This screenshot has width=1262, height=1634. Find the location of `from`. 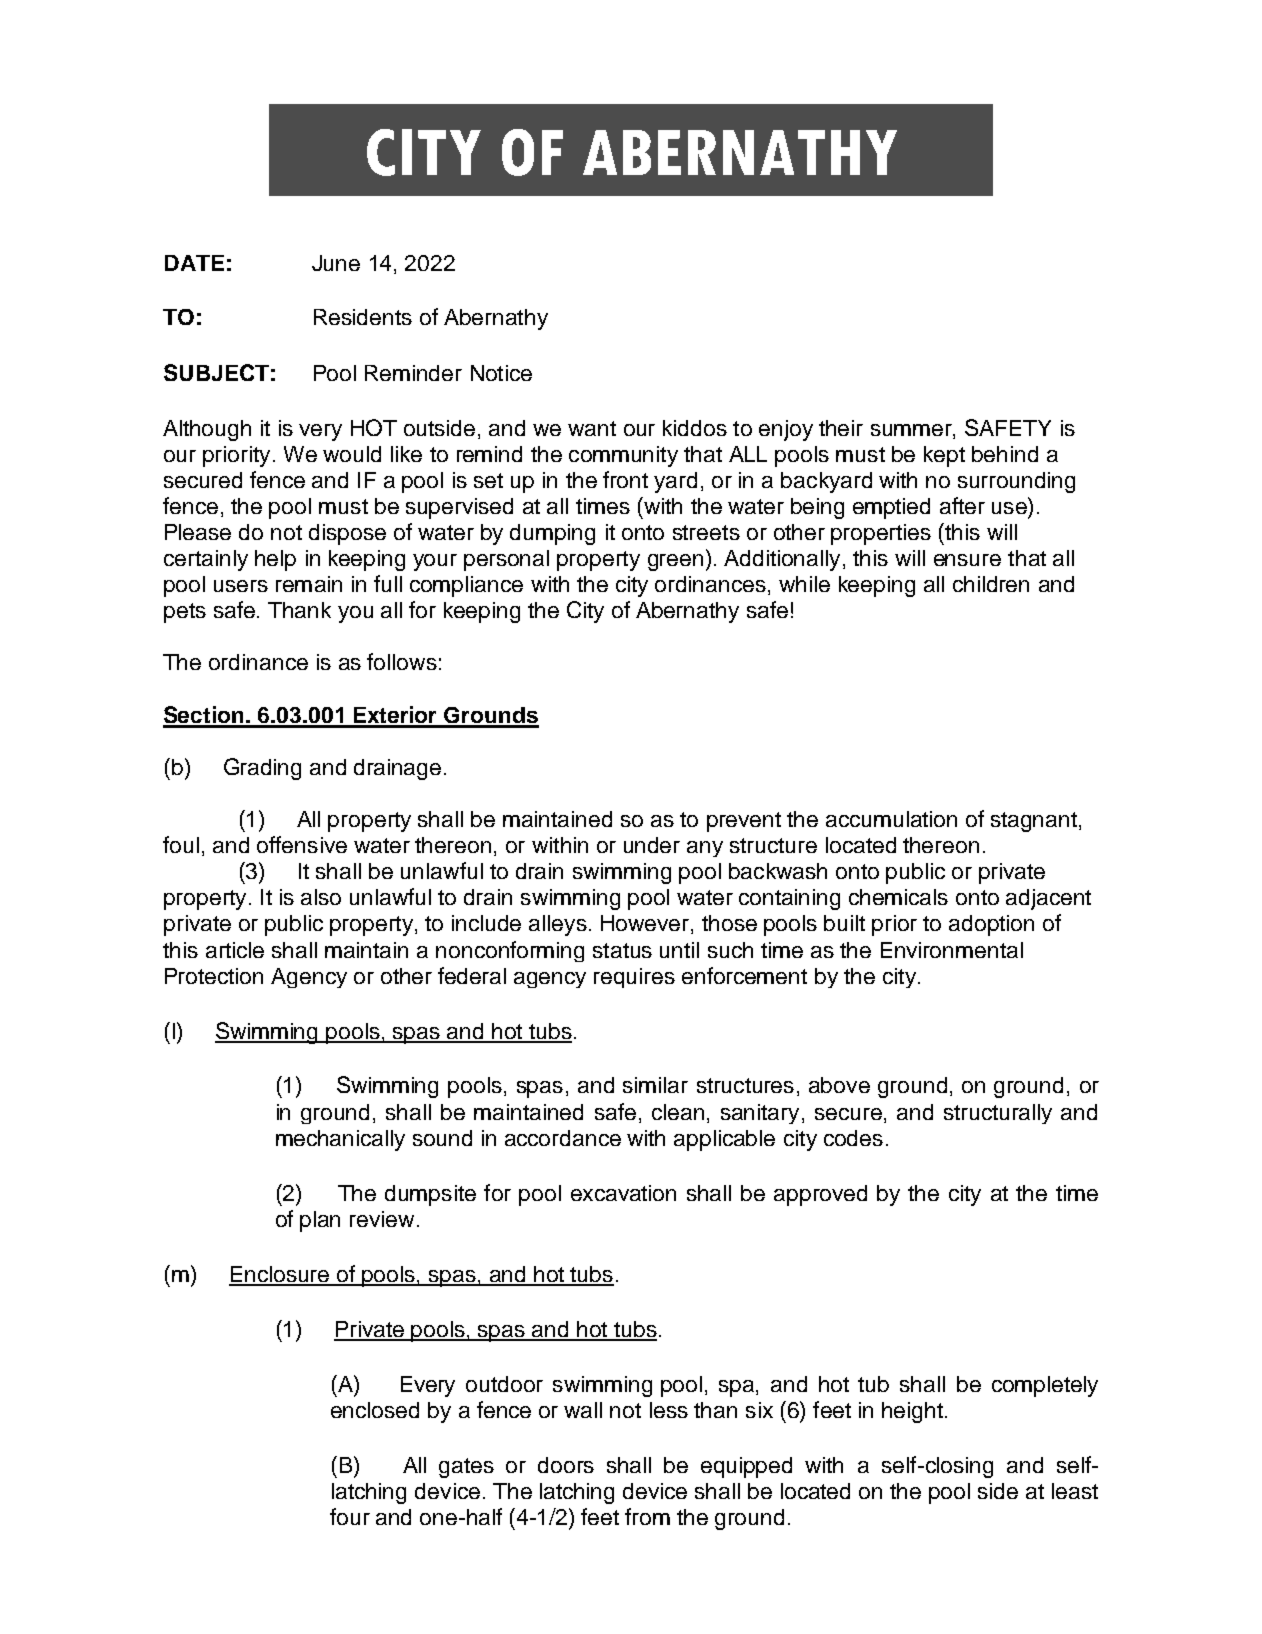

from is located at coordinates (647, 1516).
